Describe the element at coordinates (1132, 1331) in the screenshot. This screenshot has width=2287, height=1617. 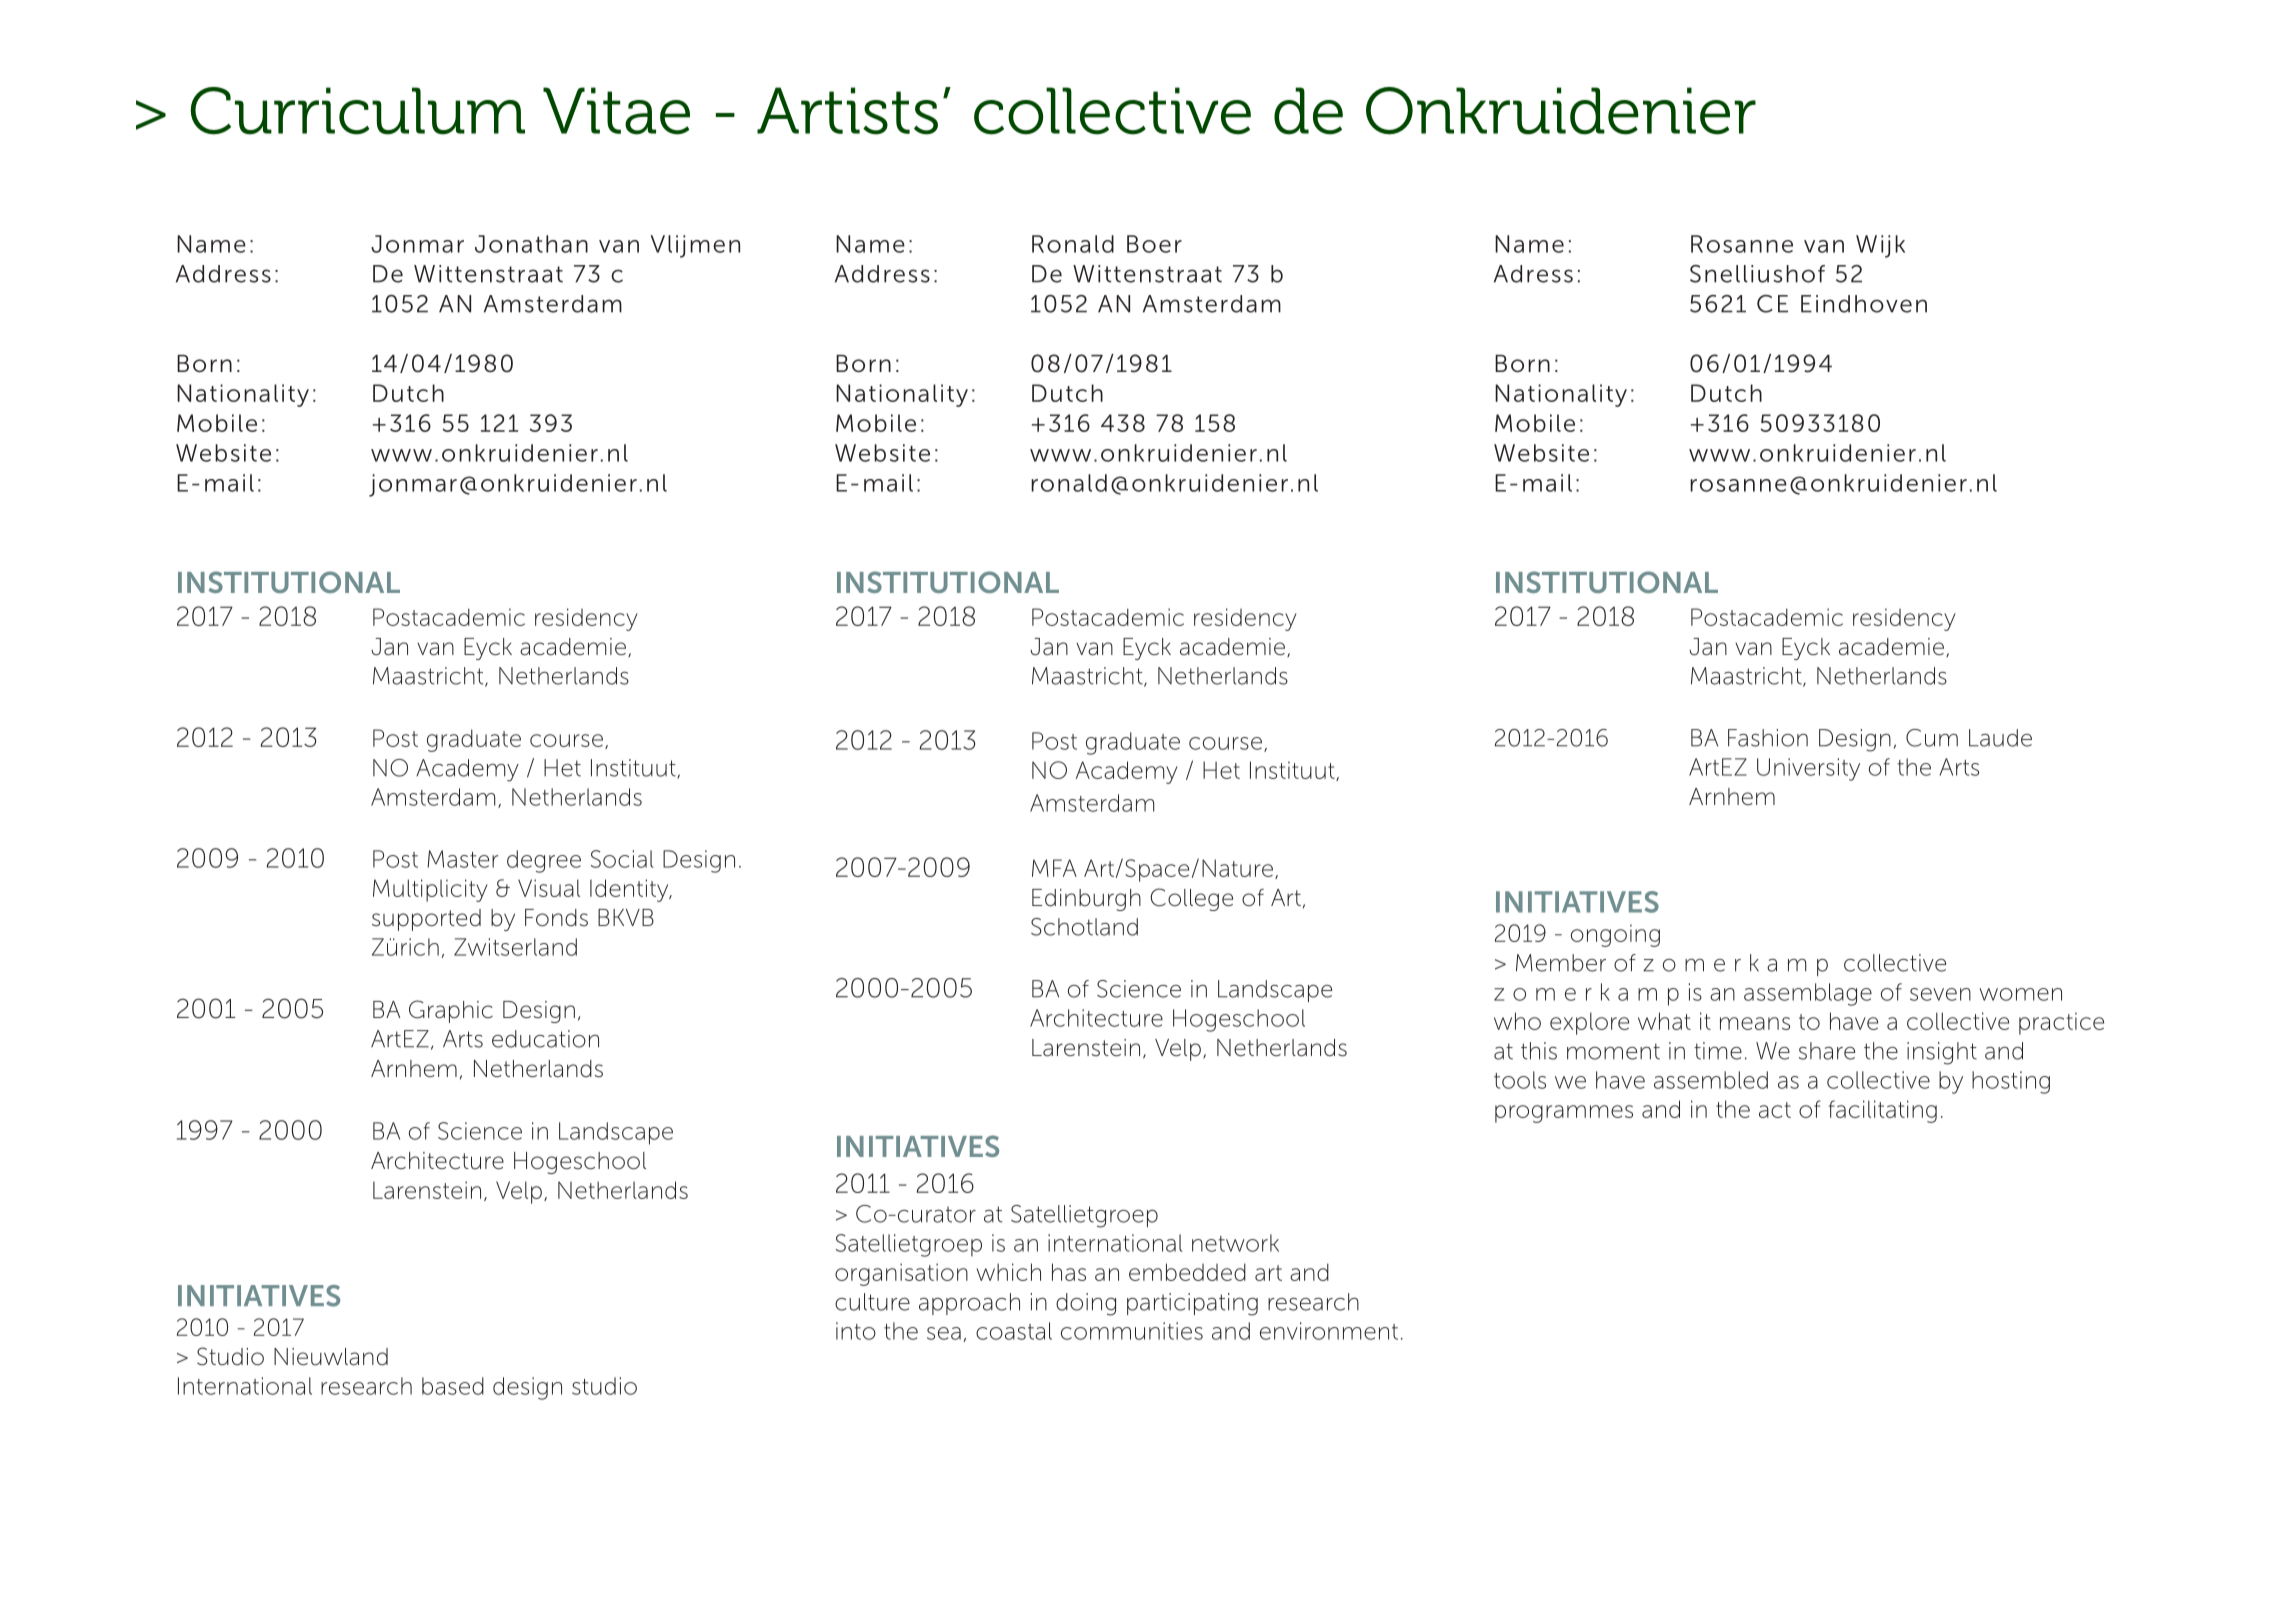
I see `communities` at that location.
